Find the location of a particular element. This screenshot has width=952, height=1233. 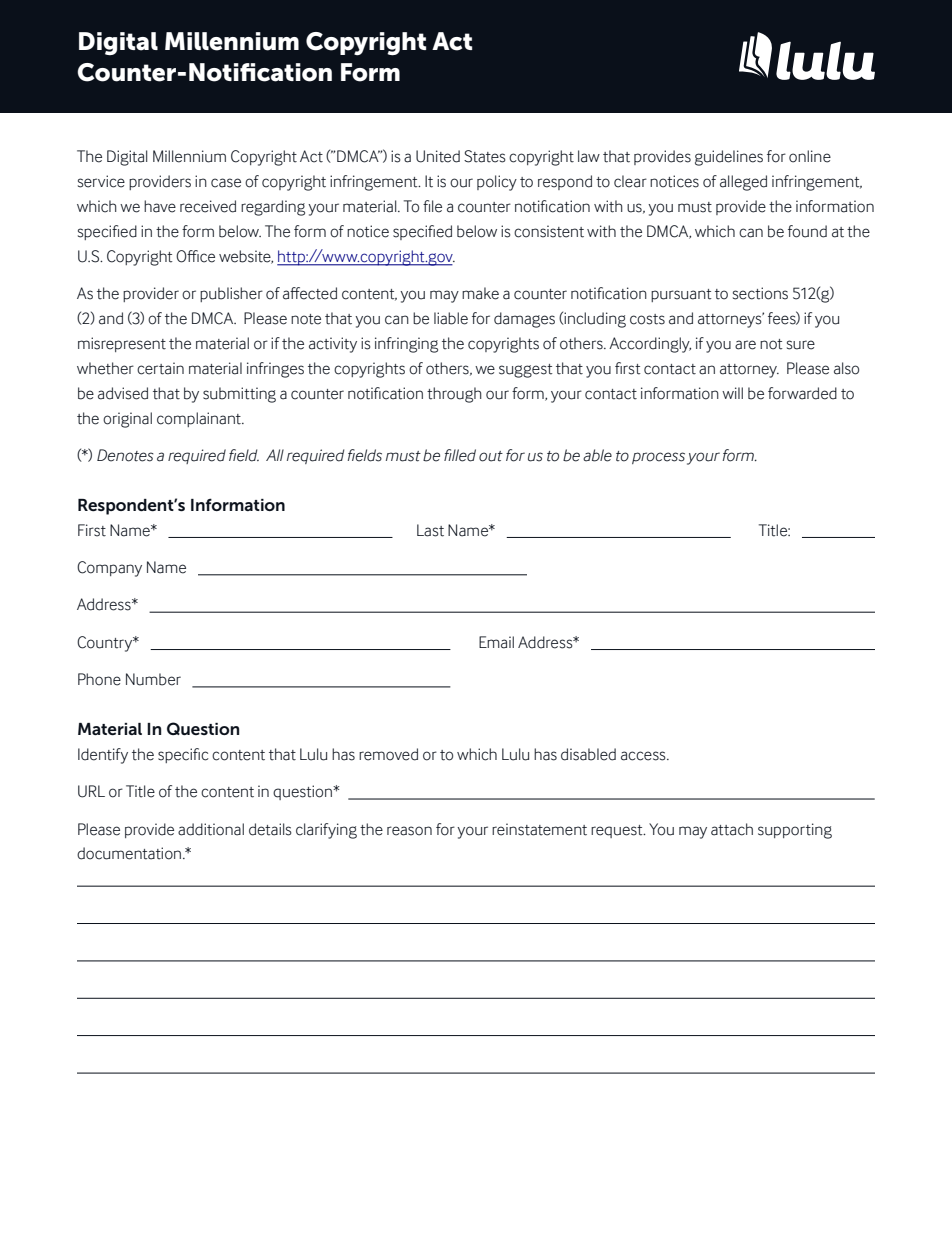

policy is located at coordinates (497, 183).
